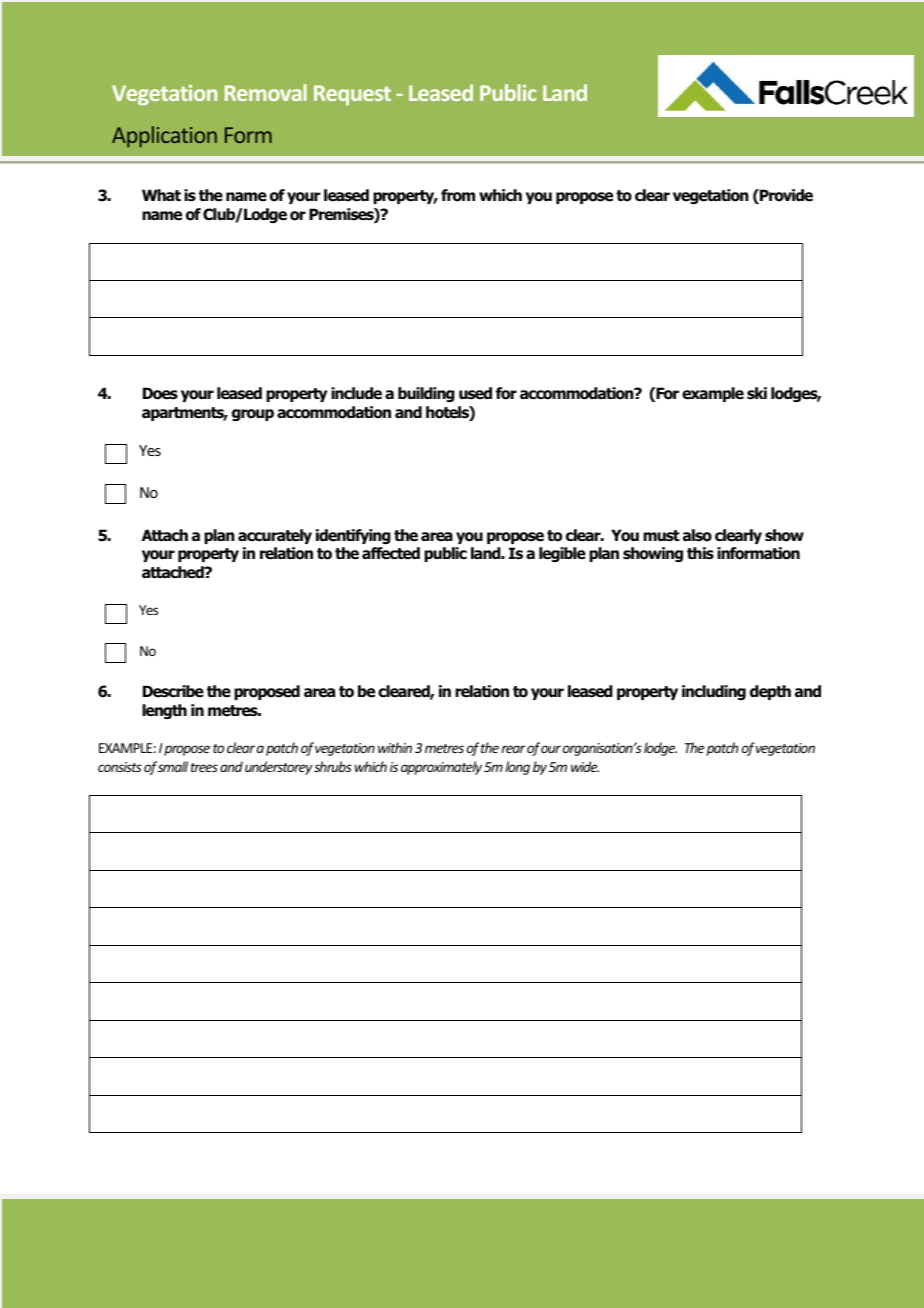 The height and width of the screenshot is (1308, 924). Describe the element at coordinates (275, 536) in the screenshot. I see `accurately` at that location.
